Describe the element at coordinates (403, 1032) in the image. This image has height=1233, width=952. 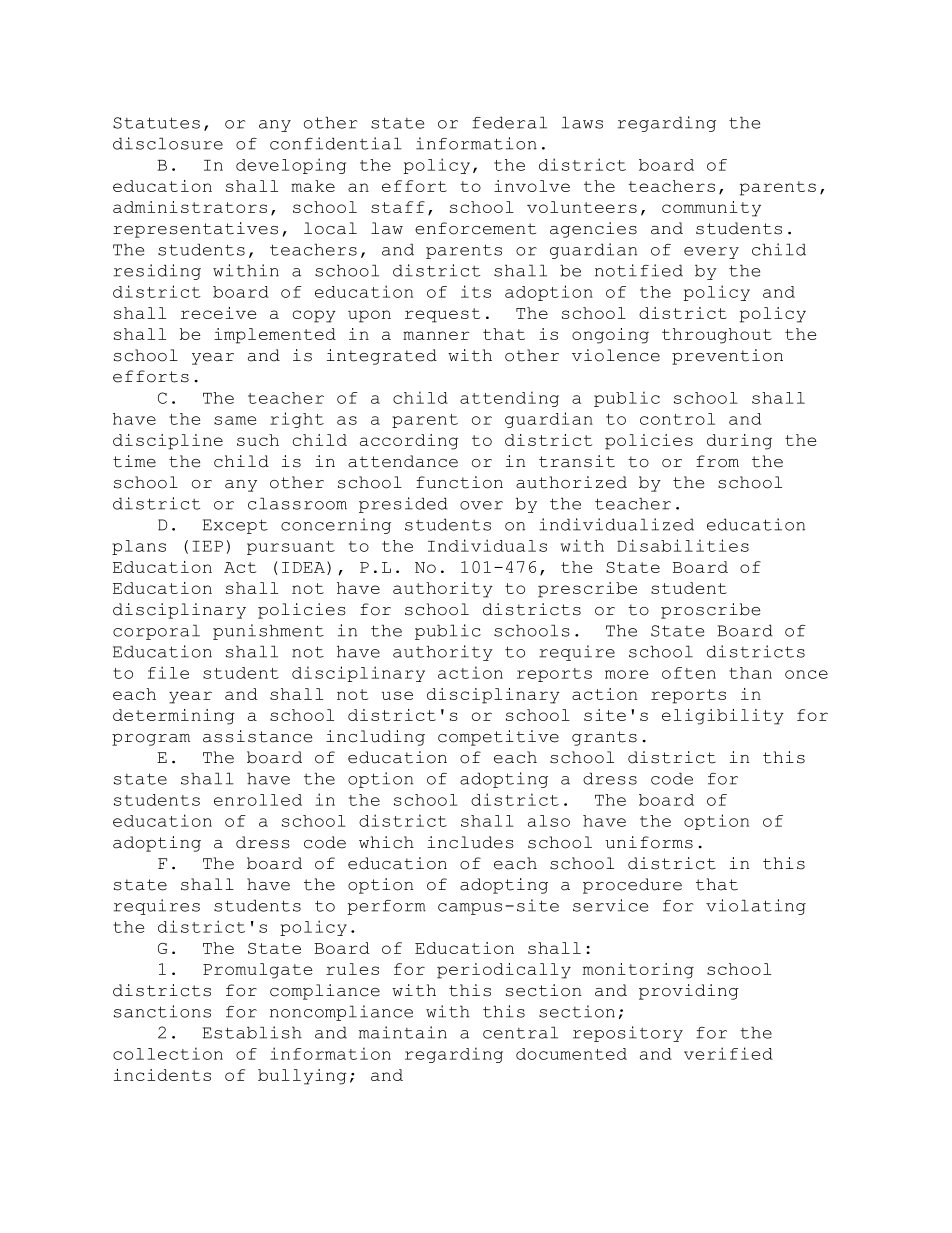
I see `maintain` at that location.
